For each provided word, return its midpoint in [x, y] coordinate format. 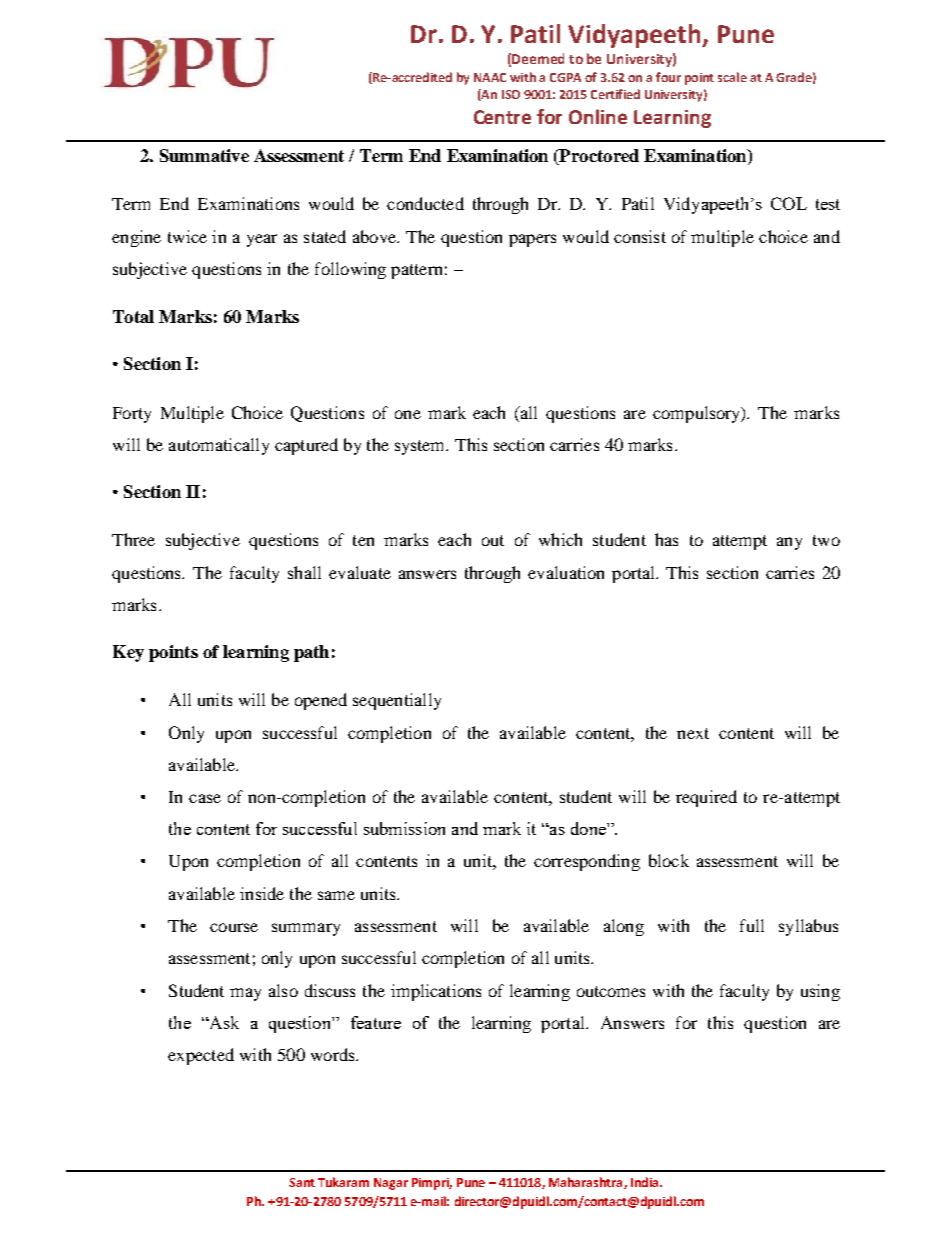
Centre [502, 117]
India [646, 1182]
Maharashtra [587, 1183]
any [789, 543]
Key [128, 653]
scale [732, 77]
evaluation [566, 572]
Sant [302, 1182]
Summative [204, 155]
